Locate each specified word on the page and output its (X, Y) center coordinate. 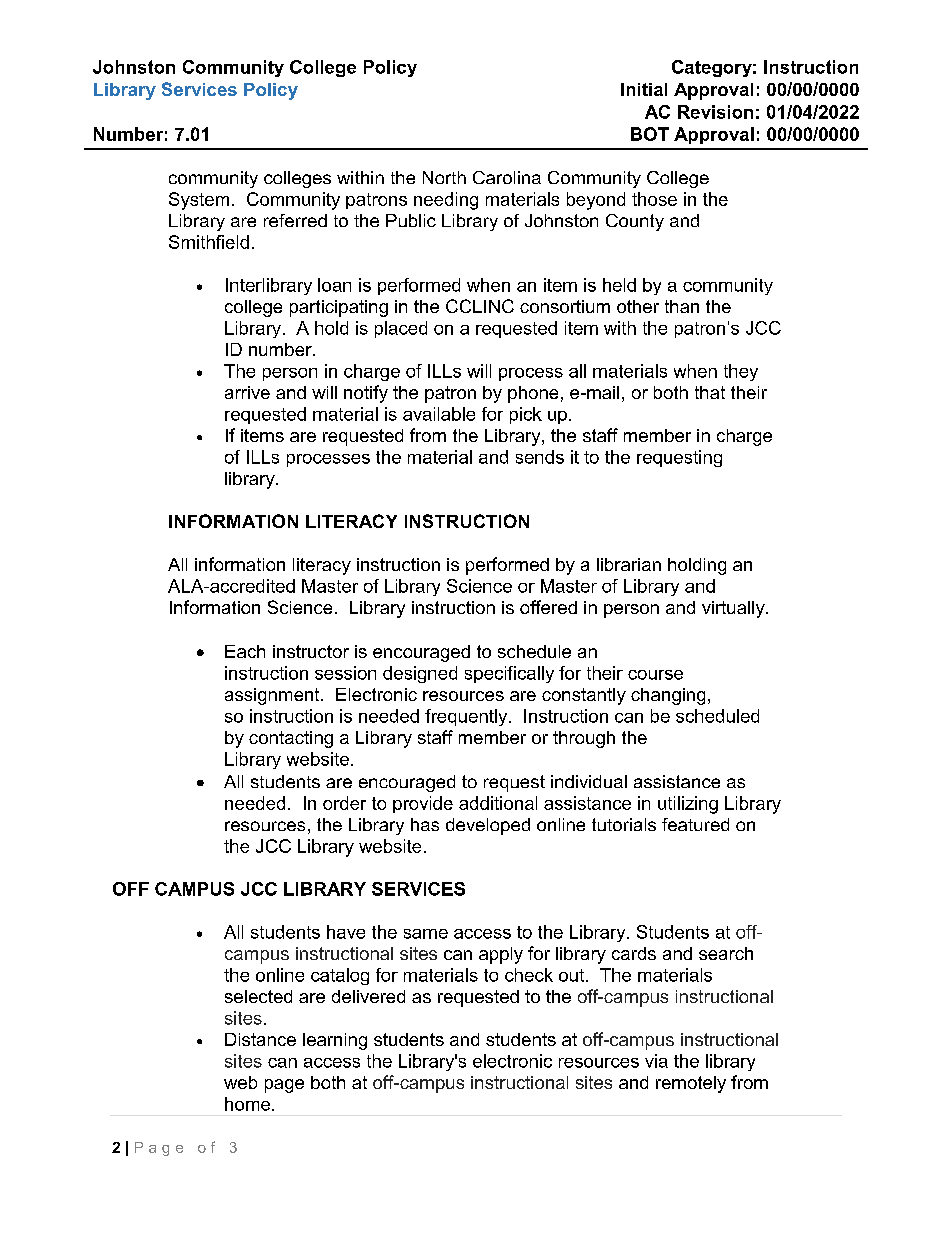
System (199, 201)
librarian (629, 564)
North (444, 177)
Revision (715, 112)
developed (488, 826)
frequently (467, 717)
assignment (273, 696)
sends (540, 457)
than (682, 306)
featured (695, 824)
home (247, 1104)
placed (401, 329)
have (346, 932)
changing (668, 696)
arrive (247, 392)
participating (339, 308)
